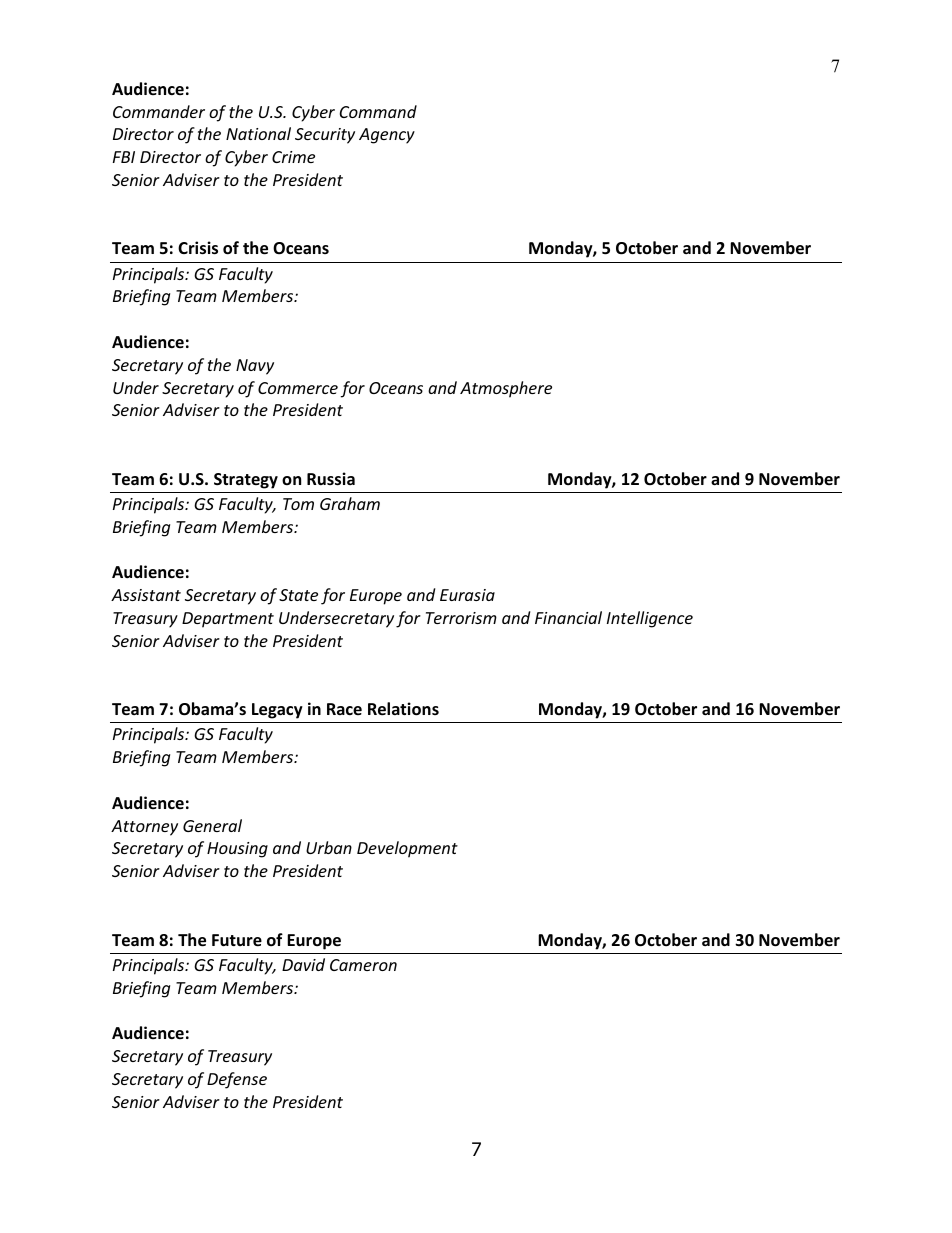 This screenshot has width=952, height=1233. Describe the element at coordinates (506, 389) in the screenshot. I see `Atmosphere` at that location.
